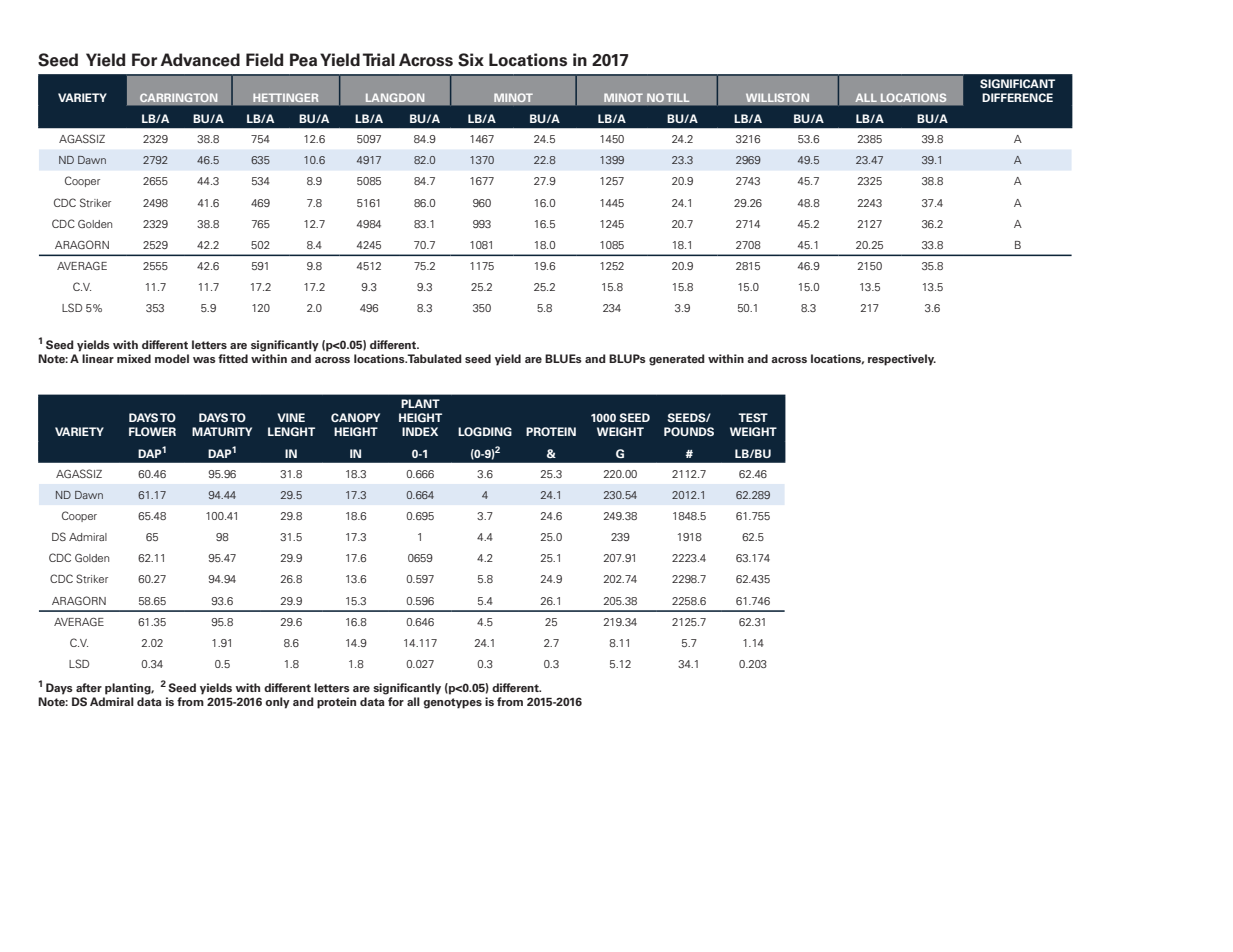  What do you see at coordinates (689, 431) in the image?
I see `POUNDS` at bounding box center [689, 431].
